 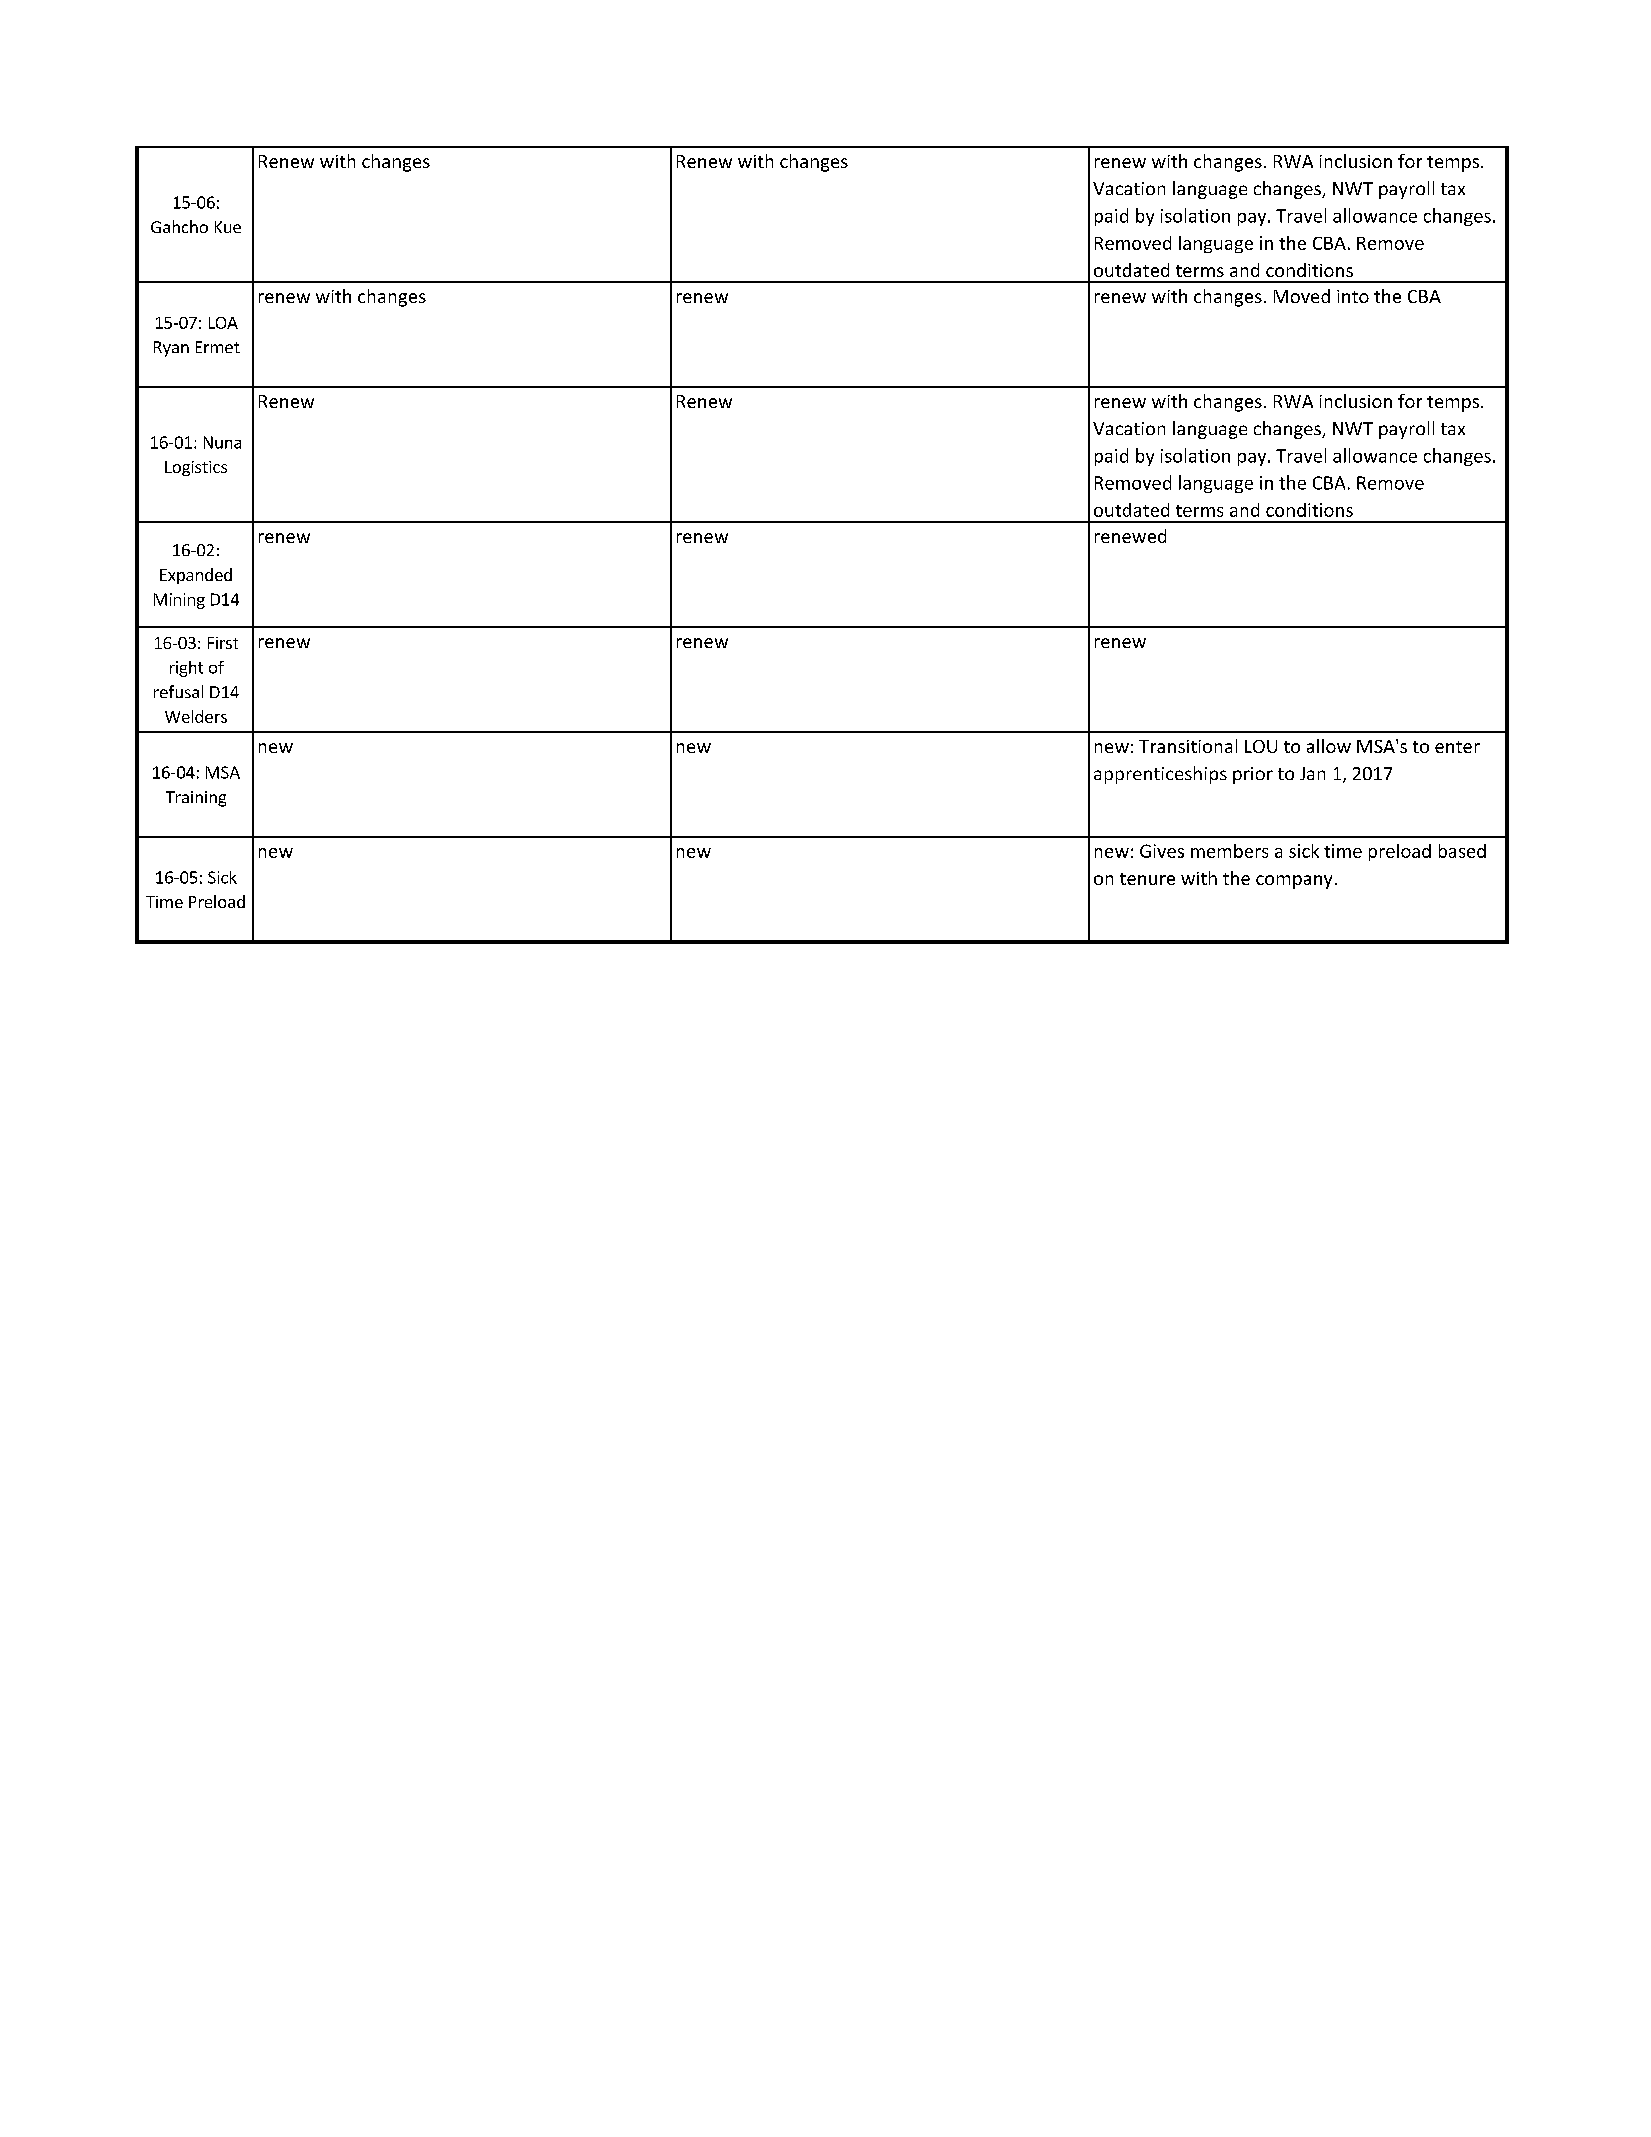 I want to click on tenure, so click(x=1147, y=879).
